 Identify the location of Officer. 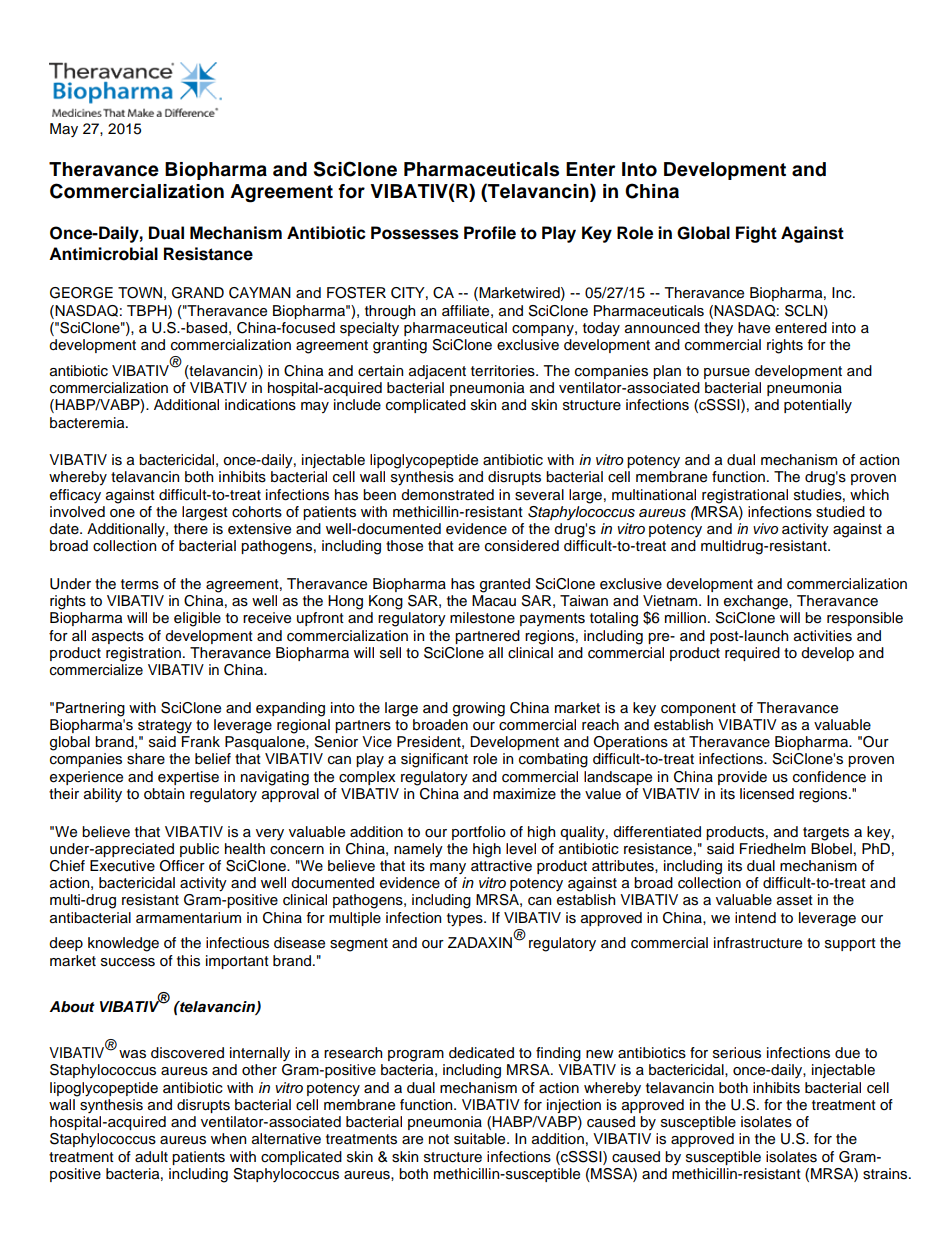
(182, 866).
